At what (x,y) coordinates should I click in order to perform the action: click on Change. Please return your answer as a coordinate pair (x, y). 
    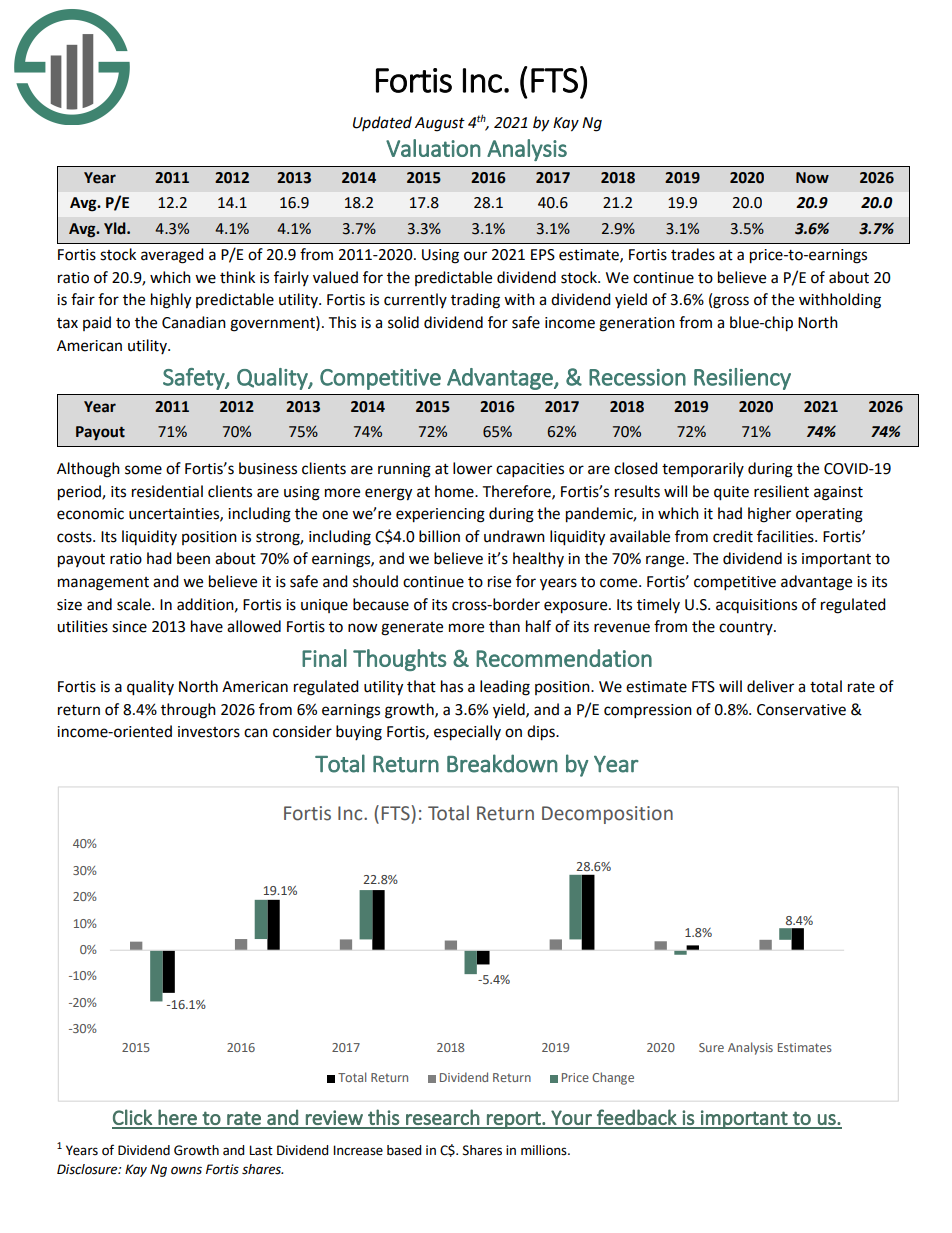
    Looking at the image, I should click on (613, 1078).
